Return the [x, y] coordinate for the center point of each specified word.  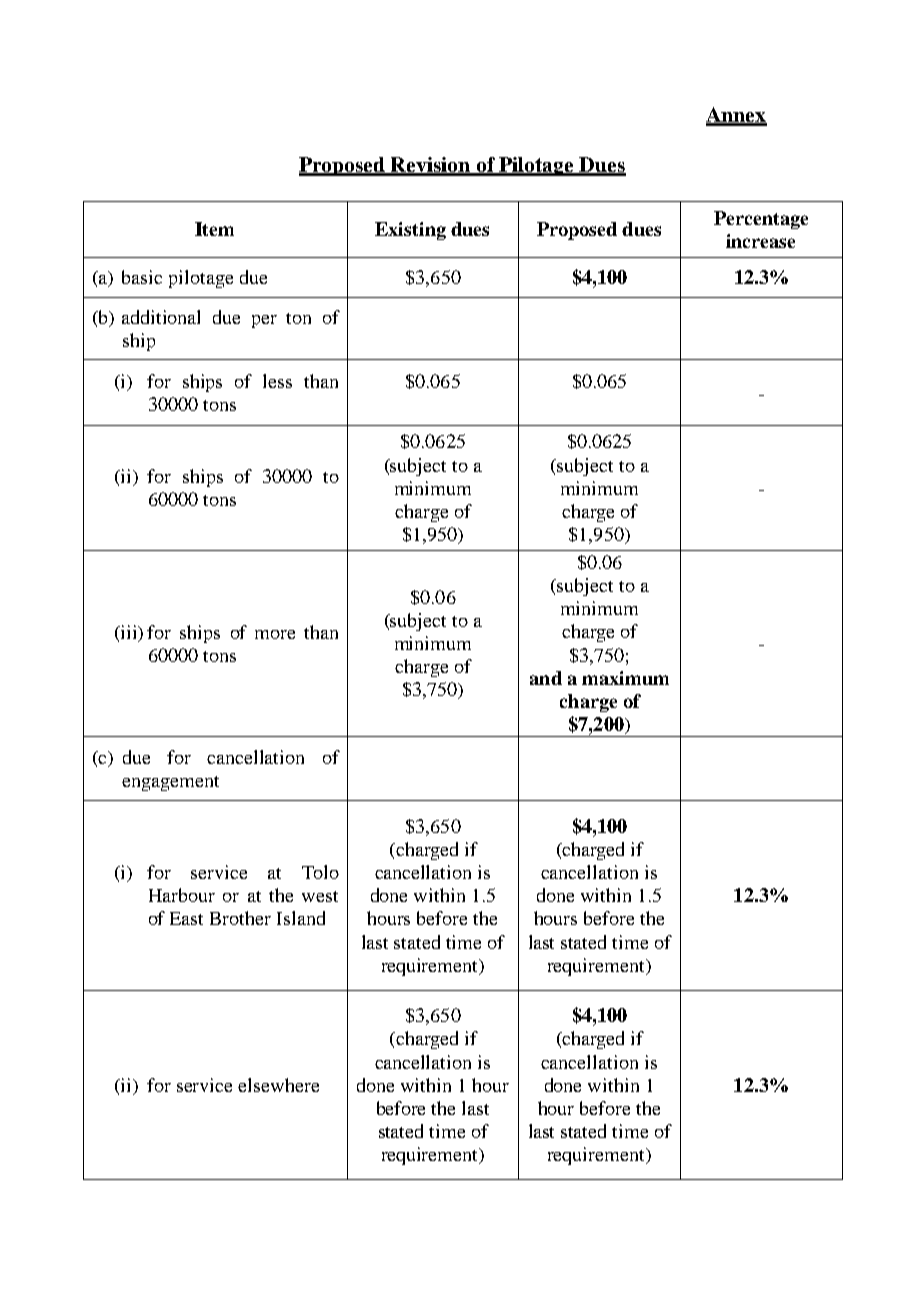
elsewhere [278, 1085]
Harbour [182, 895]
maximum [625, 678]
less [277, 381]
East [186, 918]
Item [214, 229]
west [320, 896]
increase [760, 241]
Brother [240, 918]
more [275, 634]
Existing [410, 231]
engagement [170, 783]
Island [301, 918]
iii [129, 633]
